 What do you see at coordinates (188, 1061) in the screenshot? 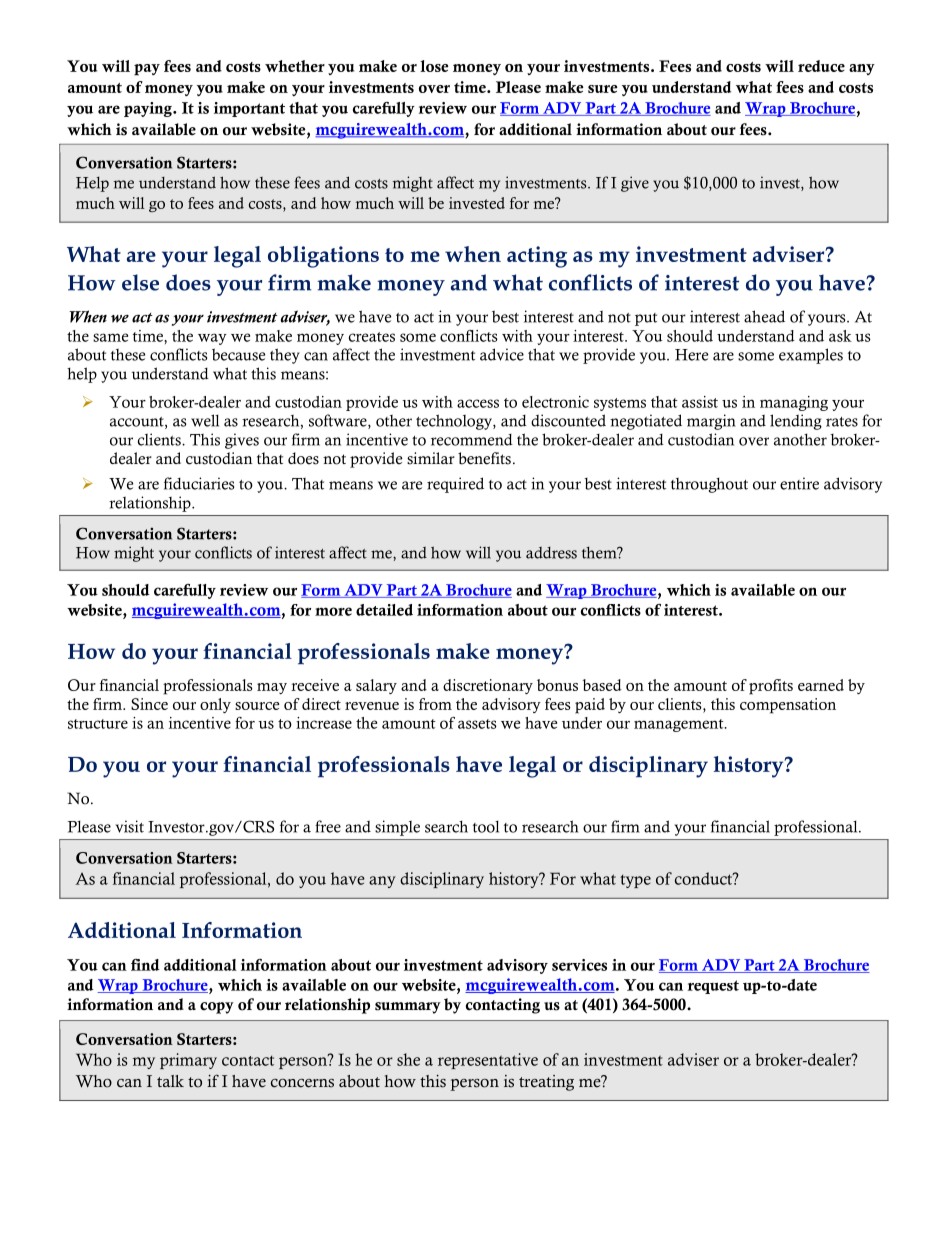
I see `primary` at bounding box center [188, 1061].
